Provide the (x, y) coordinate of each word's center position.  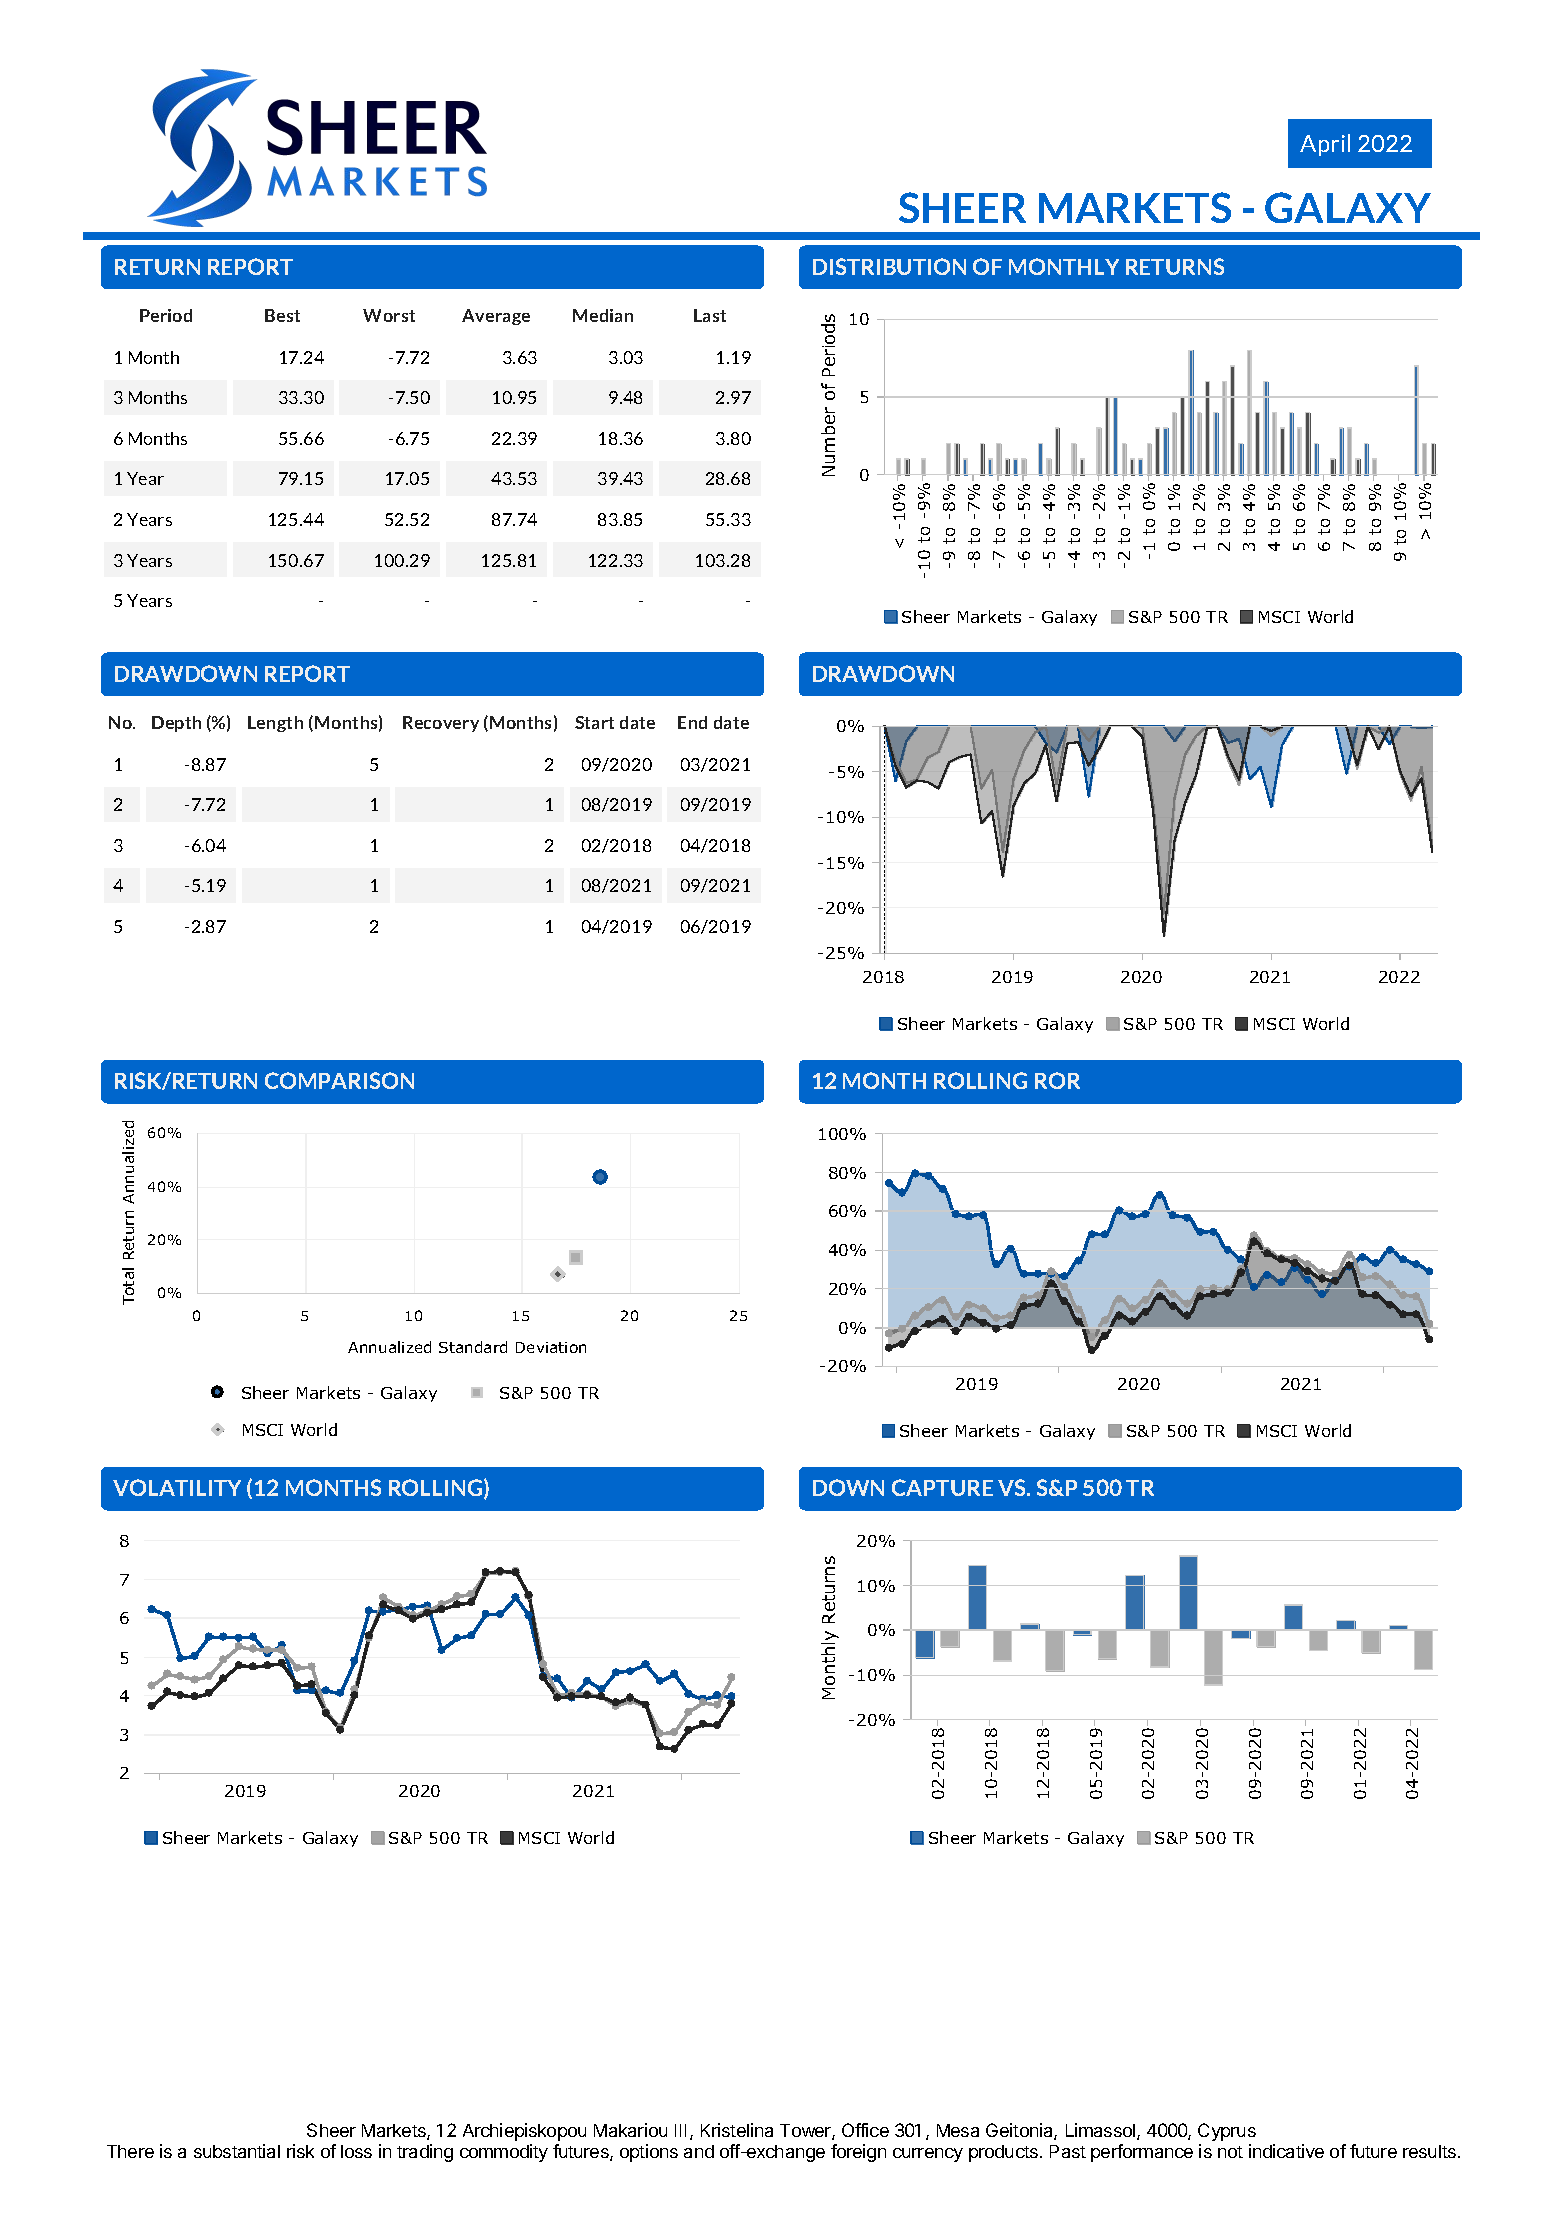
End (692, 722)
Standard (473, 1347)
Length (275, 724)
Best (282, 315)
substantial (237, 2151)
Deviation (551, 1347)
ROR (1057, 1080)
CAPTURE (942, 1487)
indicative (1286, 2151)
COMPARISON (339, 1080)
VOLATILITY (177, 1487)
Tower (806, 2132)
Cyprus (1227, 2132)
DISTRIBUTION (889, 266)
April (1325, 145)
